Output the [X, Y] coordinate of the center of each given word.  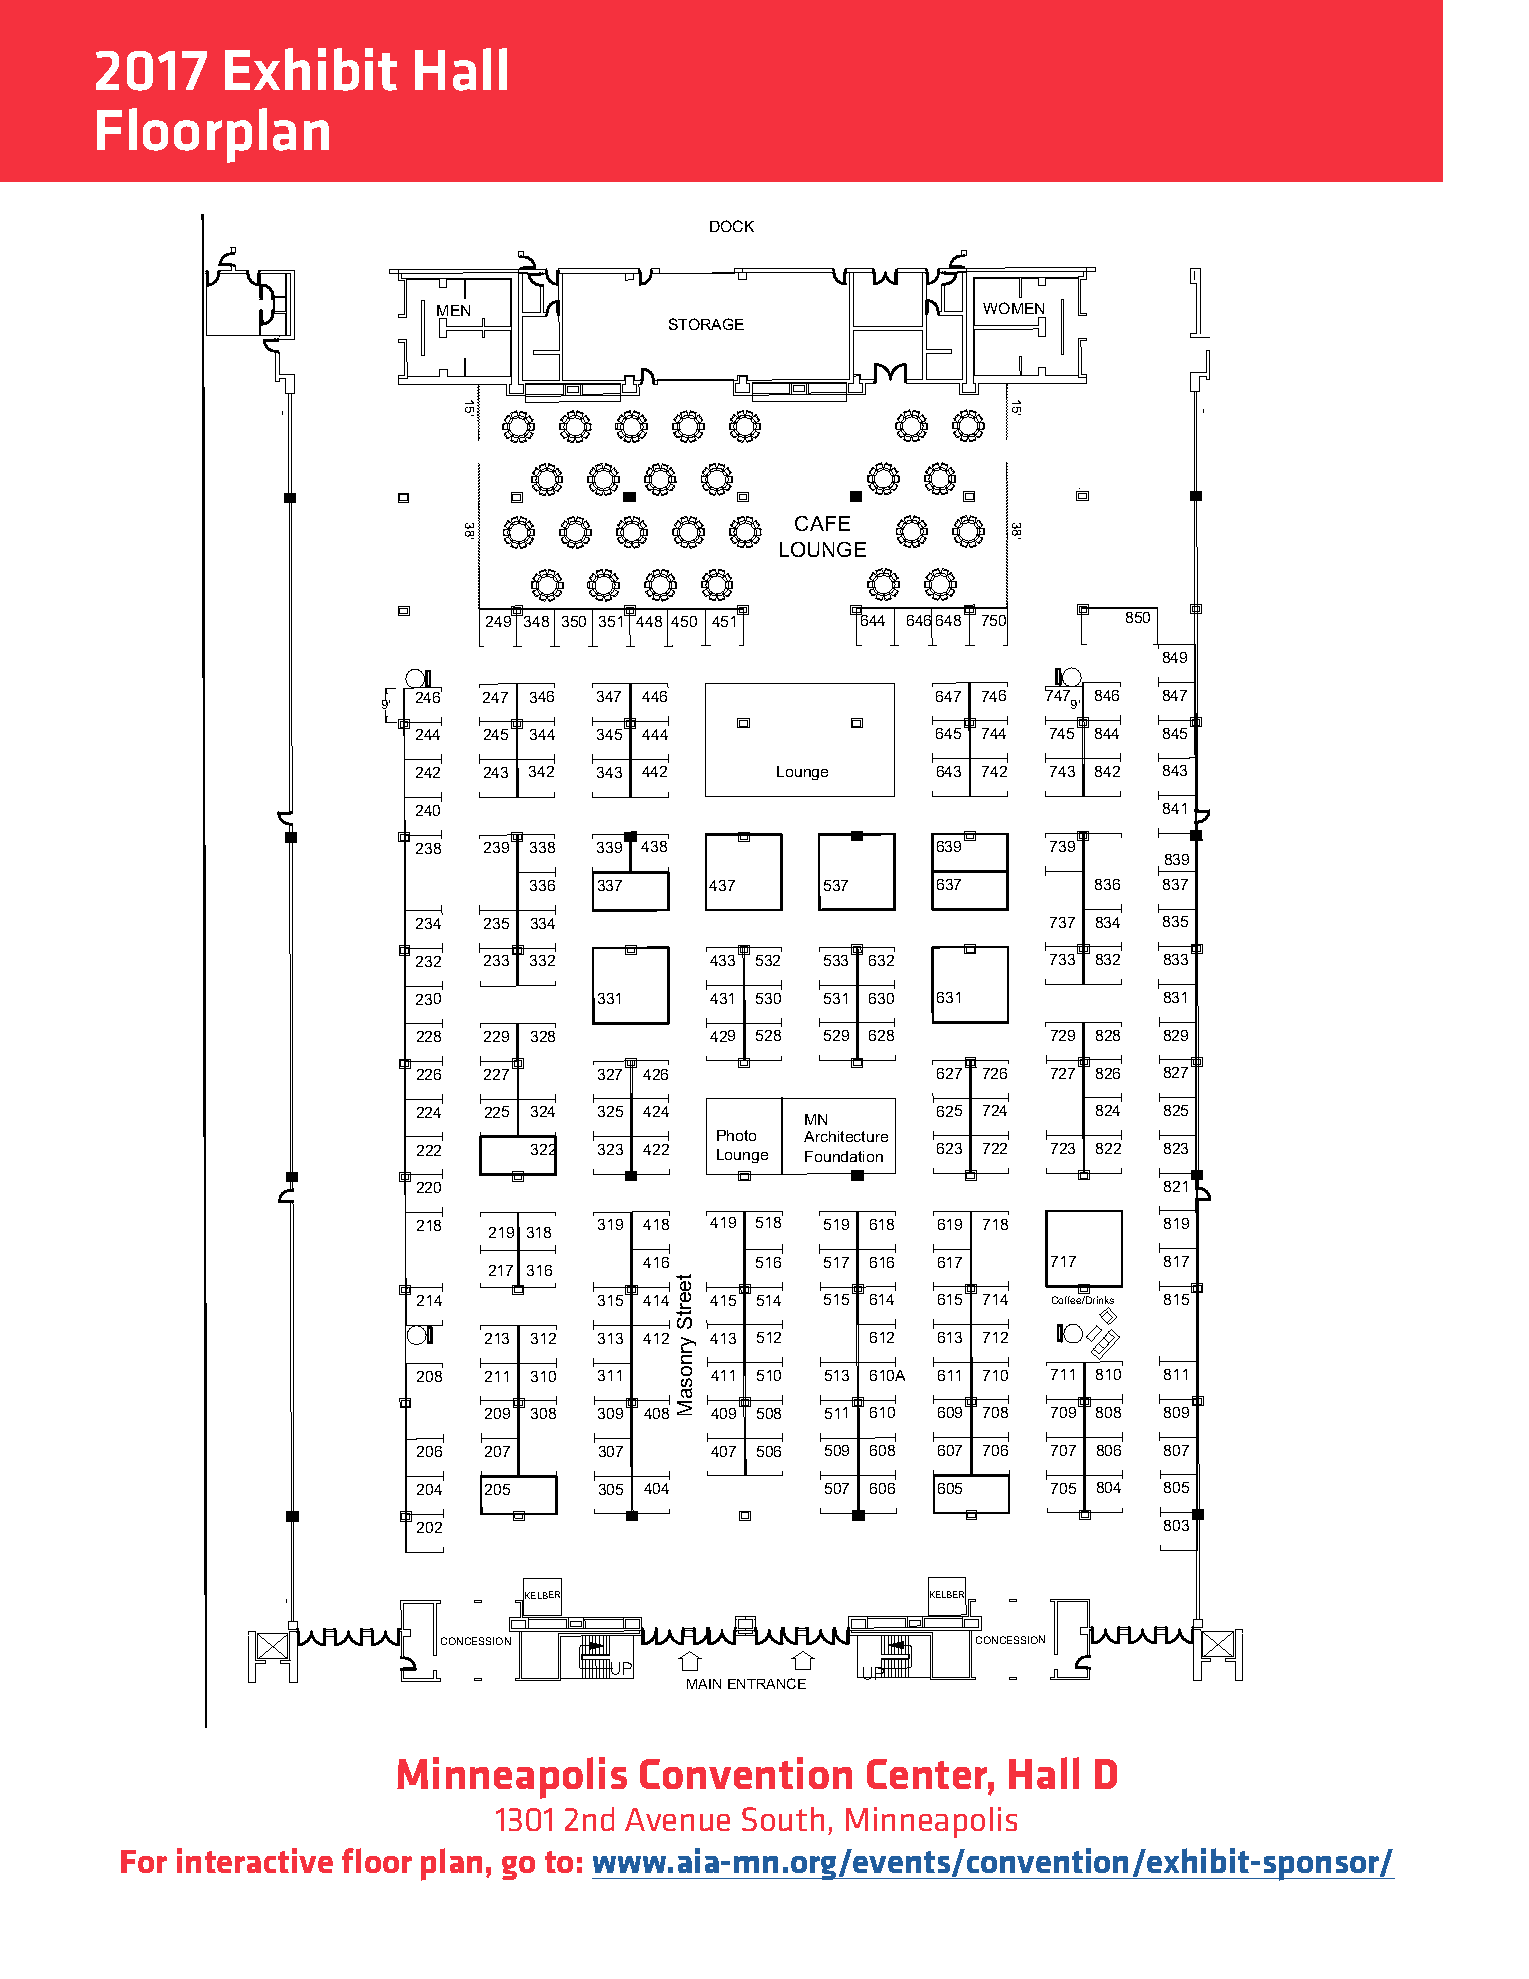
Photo [736, 1135]
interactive [255, 1860]
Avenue [677, 1819]
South [783, 1819]
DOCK [732, 226]
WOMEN [1013, 308]
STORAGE [706, 324]
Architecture [846, 1136]
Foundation [844, 1156]
